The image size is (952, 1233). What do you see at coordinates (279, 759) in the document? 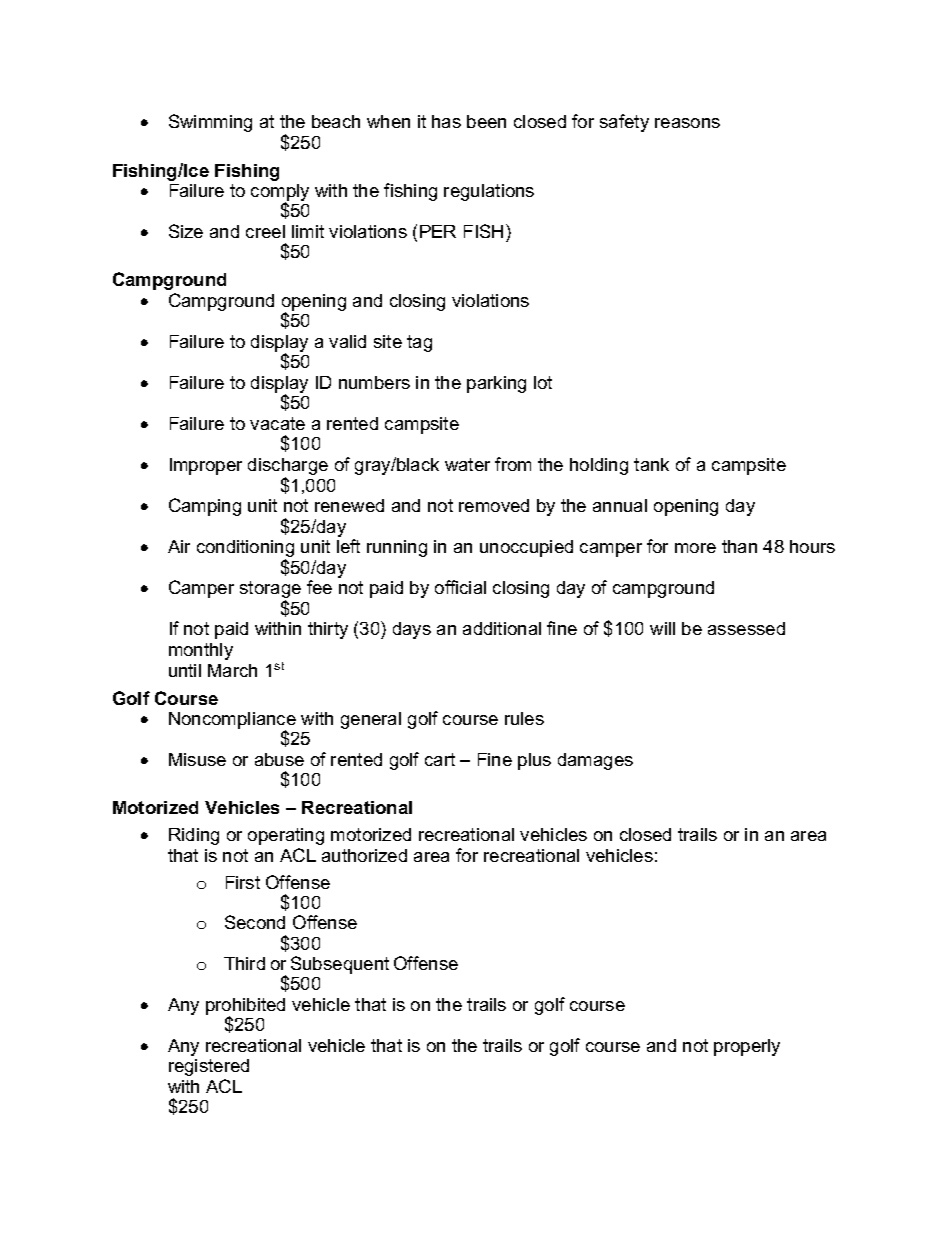
I see `abuse` at bounding box center [279, 759].
